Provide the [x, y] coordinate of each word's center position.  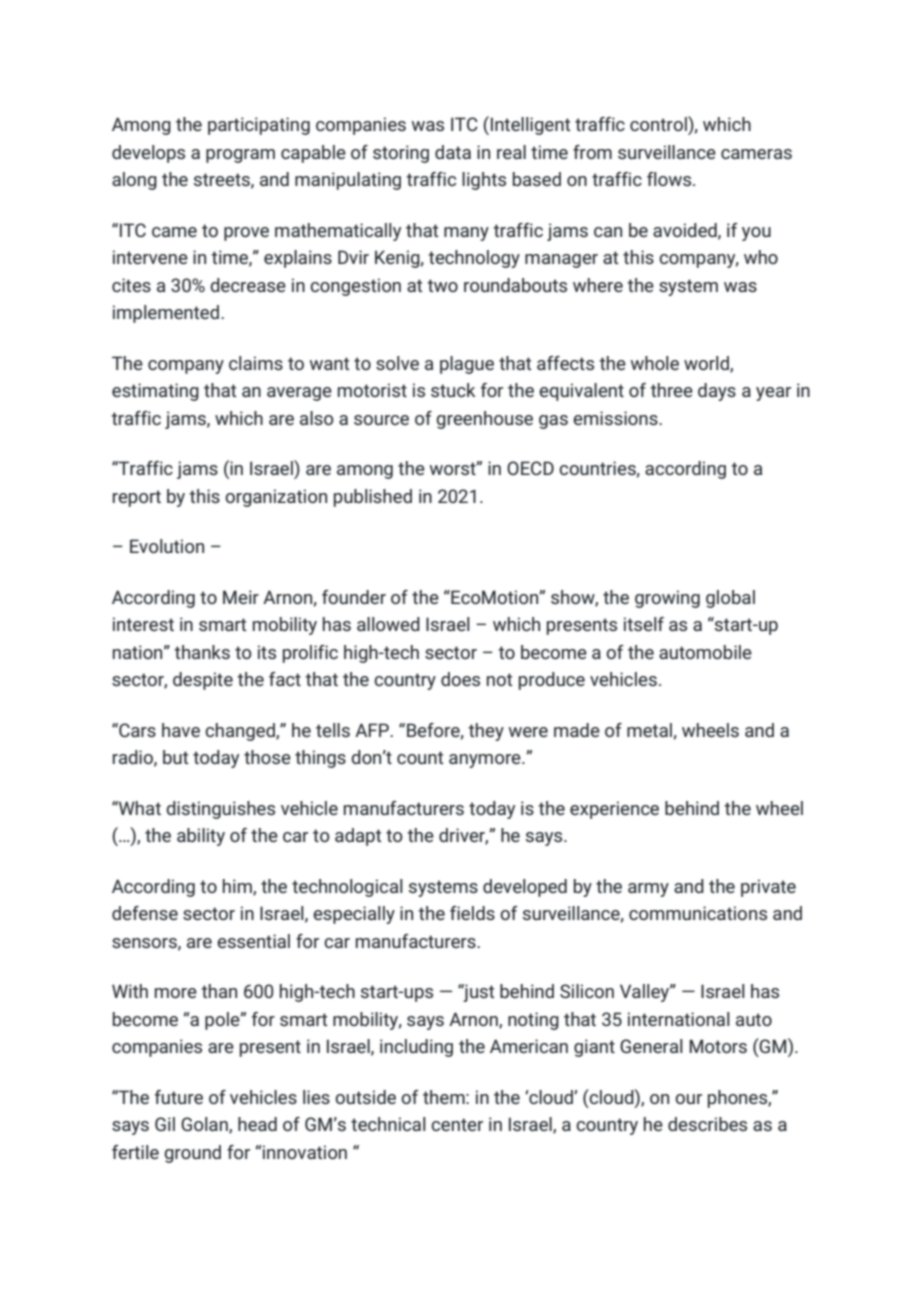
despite [203, 681]
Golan [205, 1125]
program [240, 156]
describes [707, 1124]
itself [644, 624]
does [460, 679]
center [457, 1124]
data [453, 152]
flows [670, 179]
